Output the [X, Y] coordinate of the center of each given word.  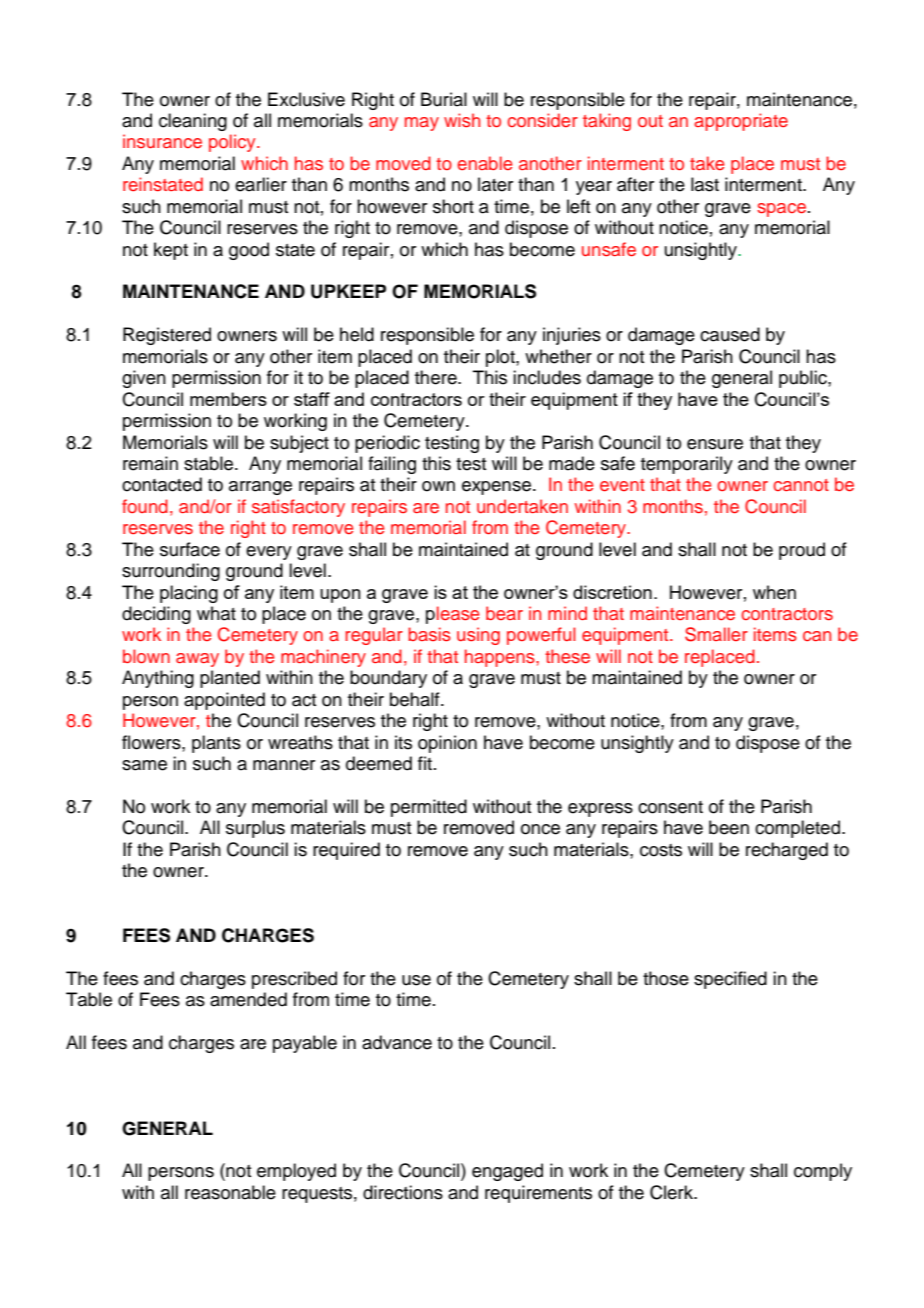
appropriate [741, 122]
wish [462, 120]
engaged [507, 1172]
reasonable [230, 1192]
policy [233, 143]
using [478, 636]
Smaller [716, 634]
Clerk [673, 1192]
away [197, 660]
